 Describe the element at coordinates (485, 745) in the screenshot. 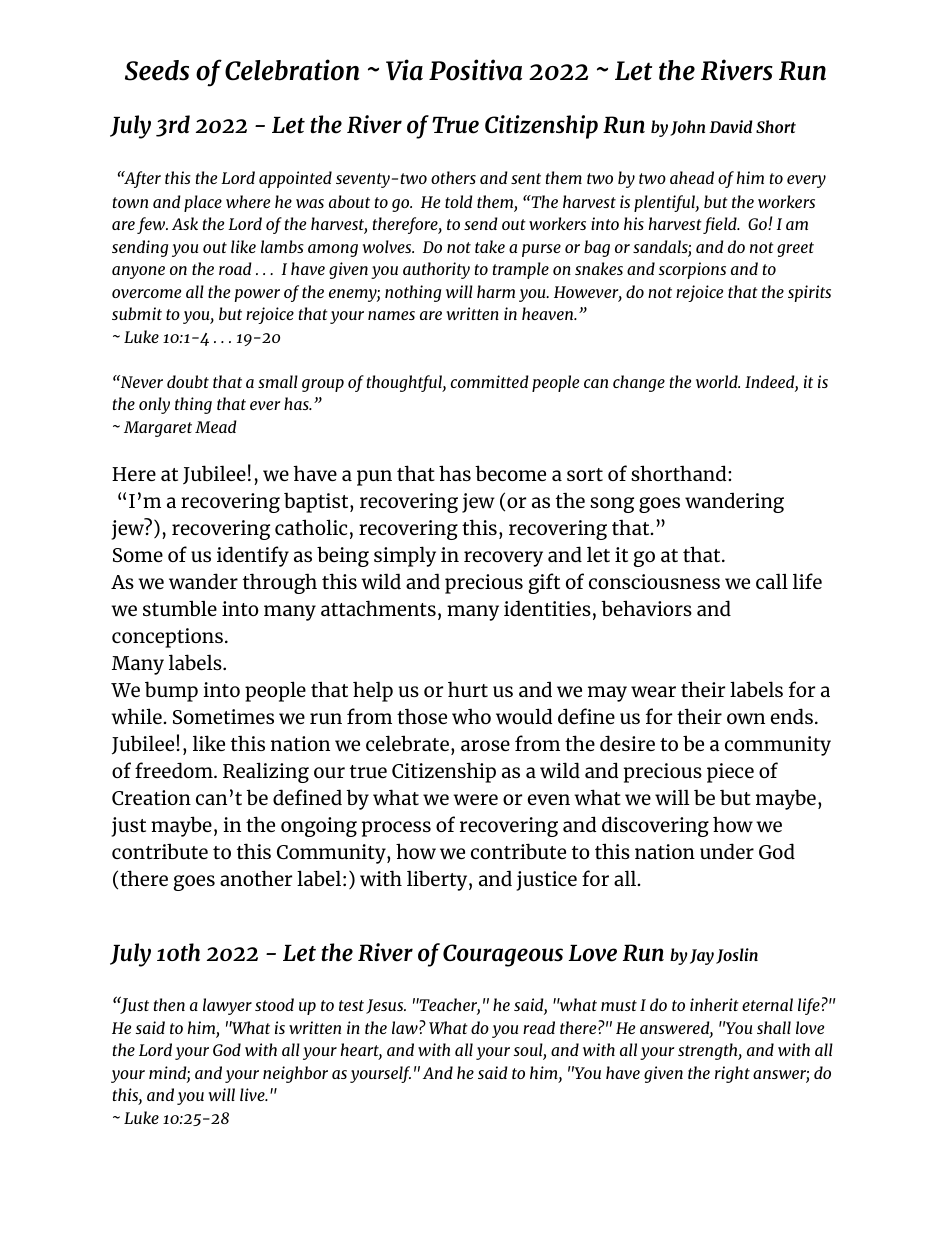

I see `arose` at that location.
